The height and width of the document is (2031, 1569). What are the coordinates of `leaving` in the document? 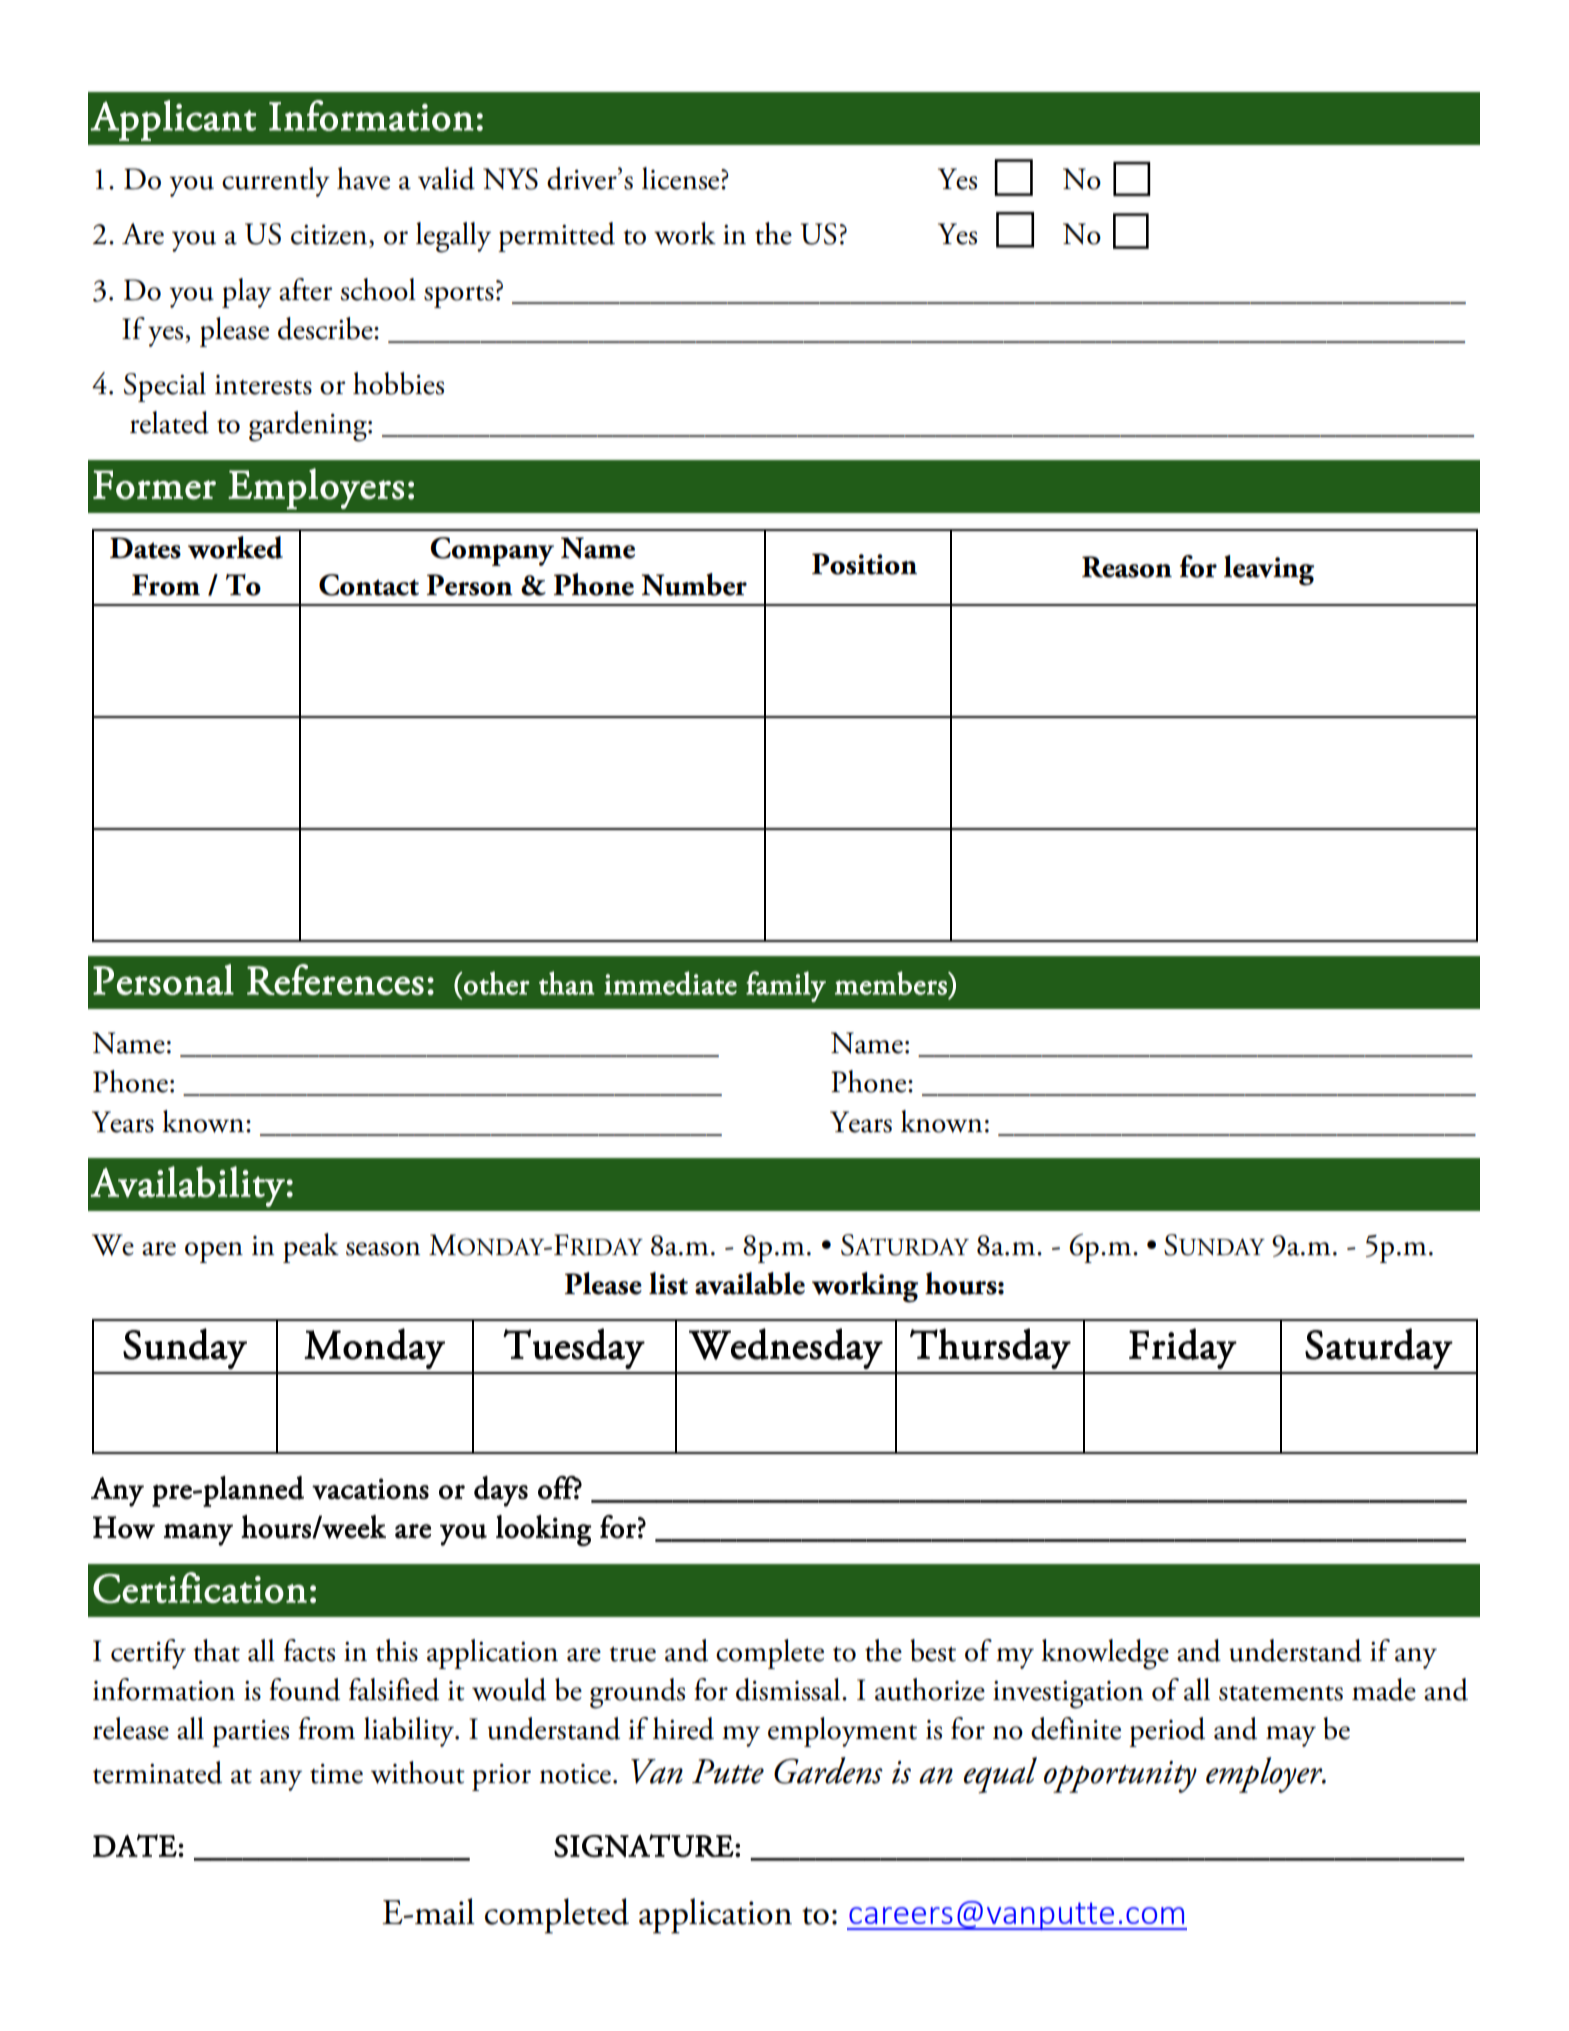 It's located at (1269, 570).
